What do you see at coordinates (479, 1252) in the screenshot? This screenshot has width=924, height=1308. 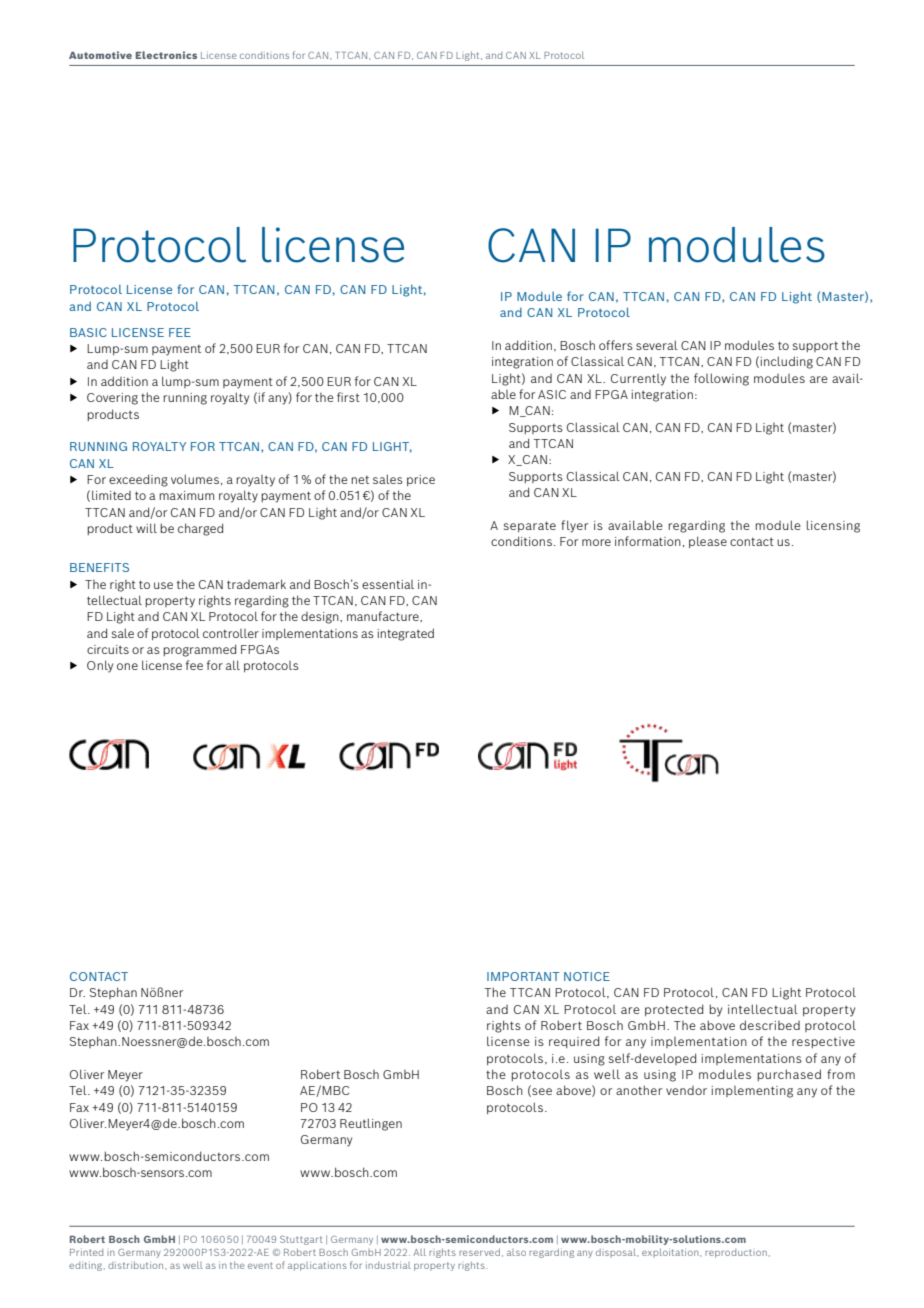 I see `reserved` at bounding box center [479, 1252].
